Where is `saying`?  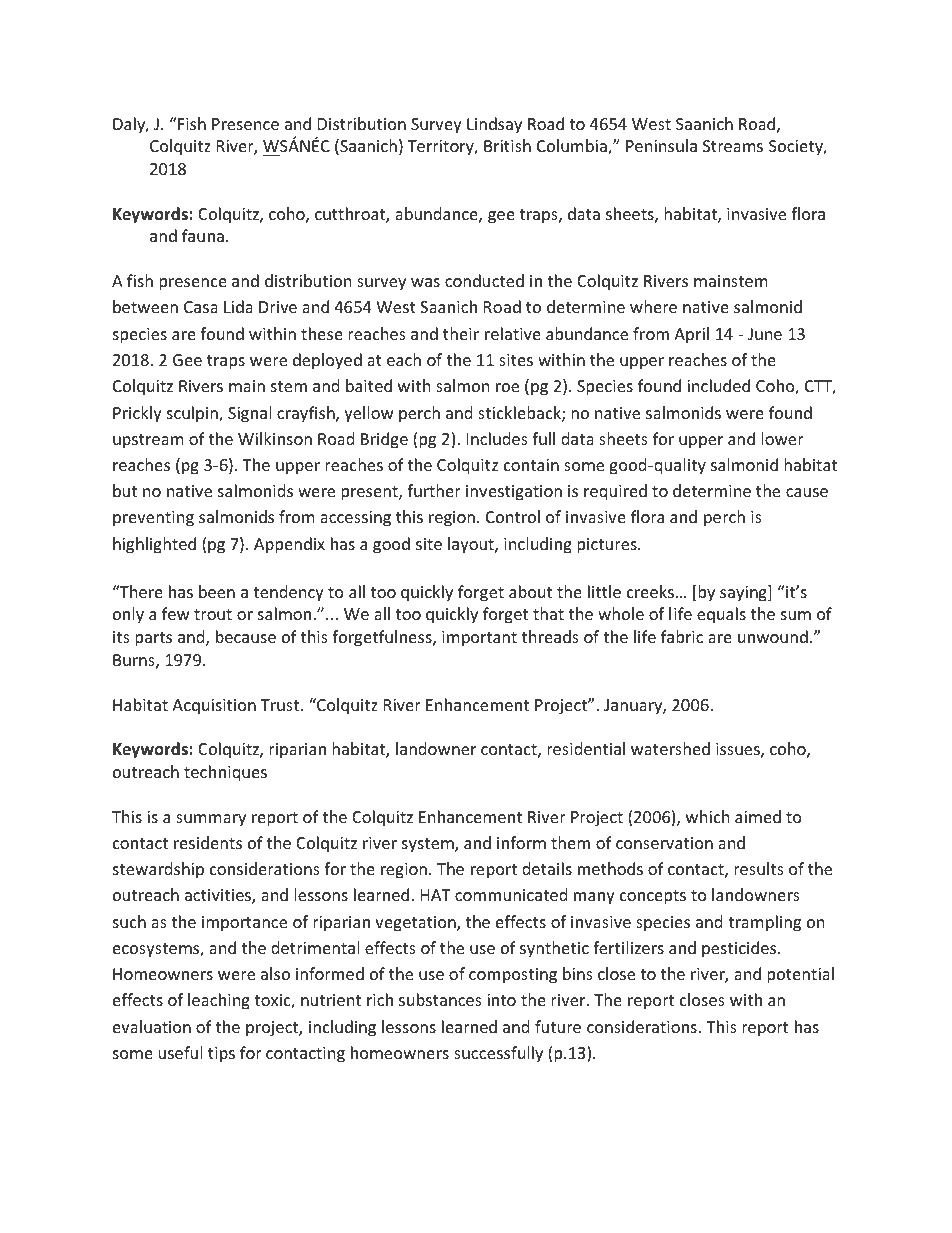
saying is located at coordinates (744, 593).
